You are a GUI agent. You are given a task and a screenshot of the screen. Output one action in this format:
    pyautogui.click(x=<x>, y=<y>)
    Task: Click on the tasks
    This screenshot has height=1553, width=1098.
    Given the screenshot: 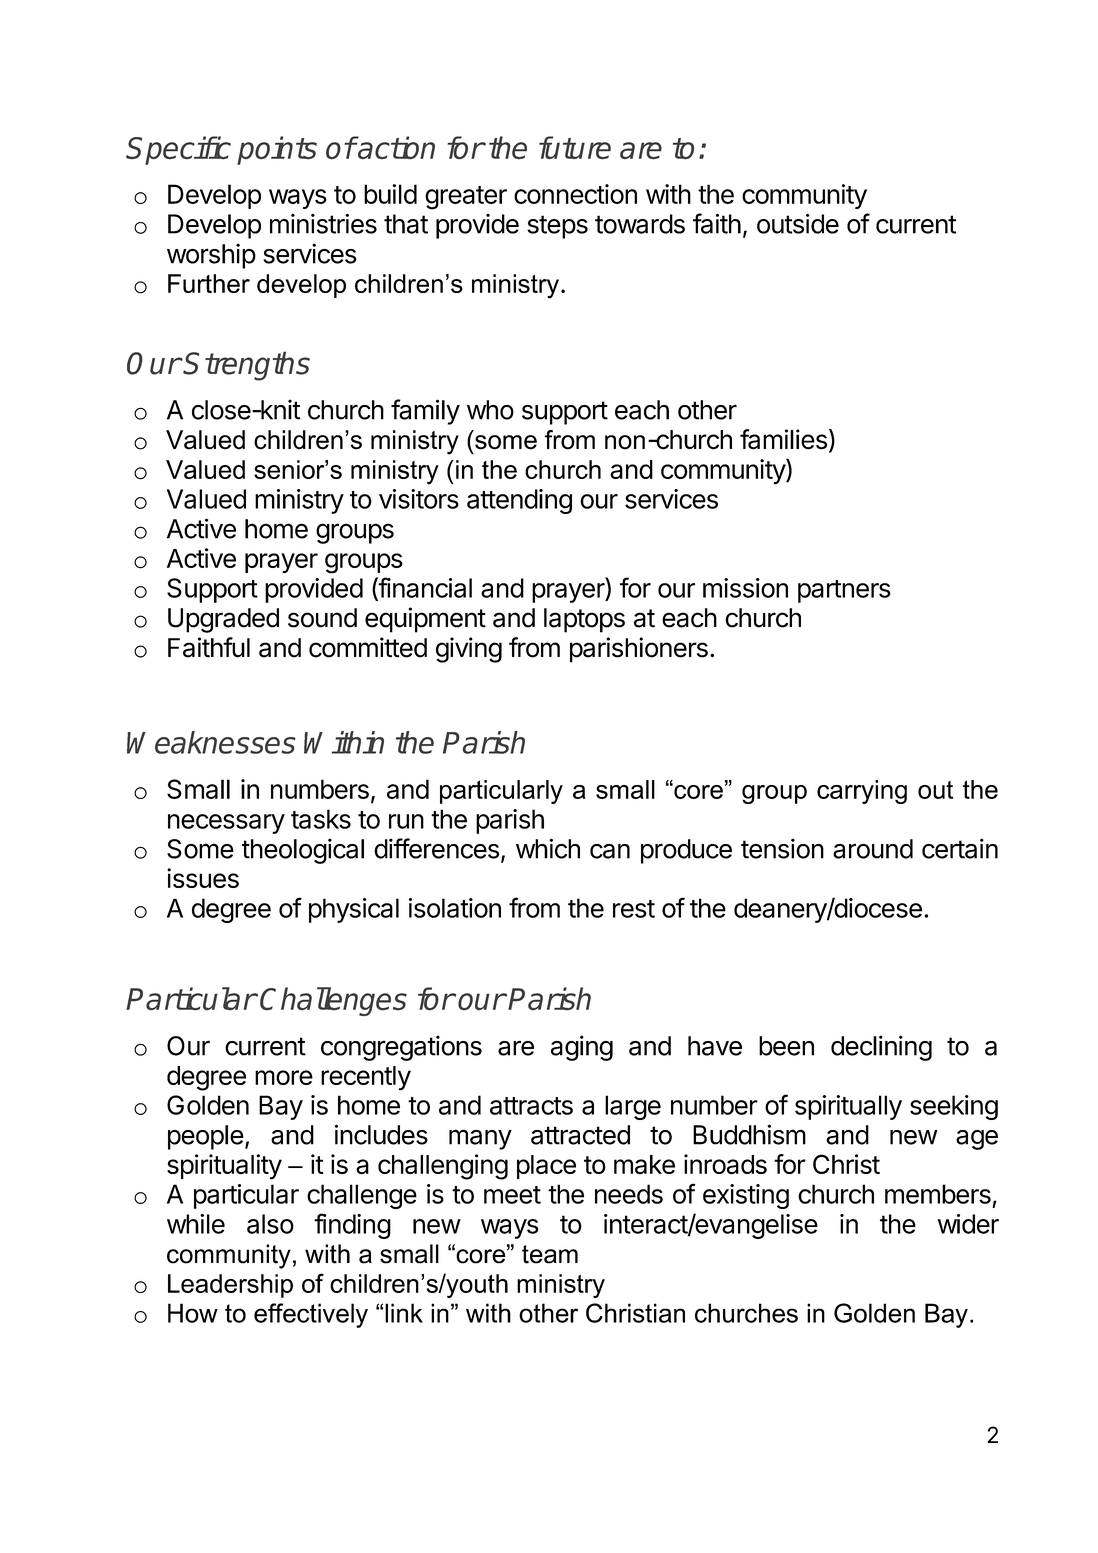 What is the action you would take?
    pyautogui.click(x=321, y=819)
